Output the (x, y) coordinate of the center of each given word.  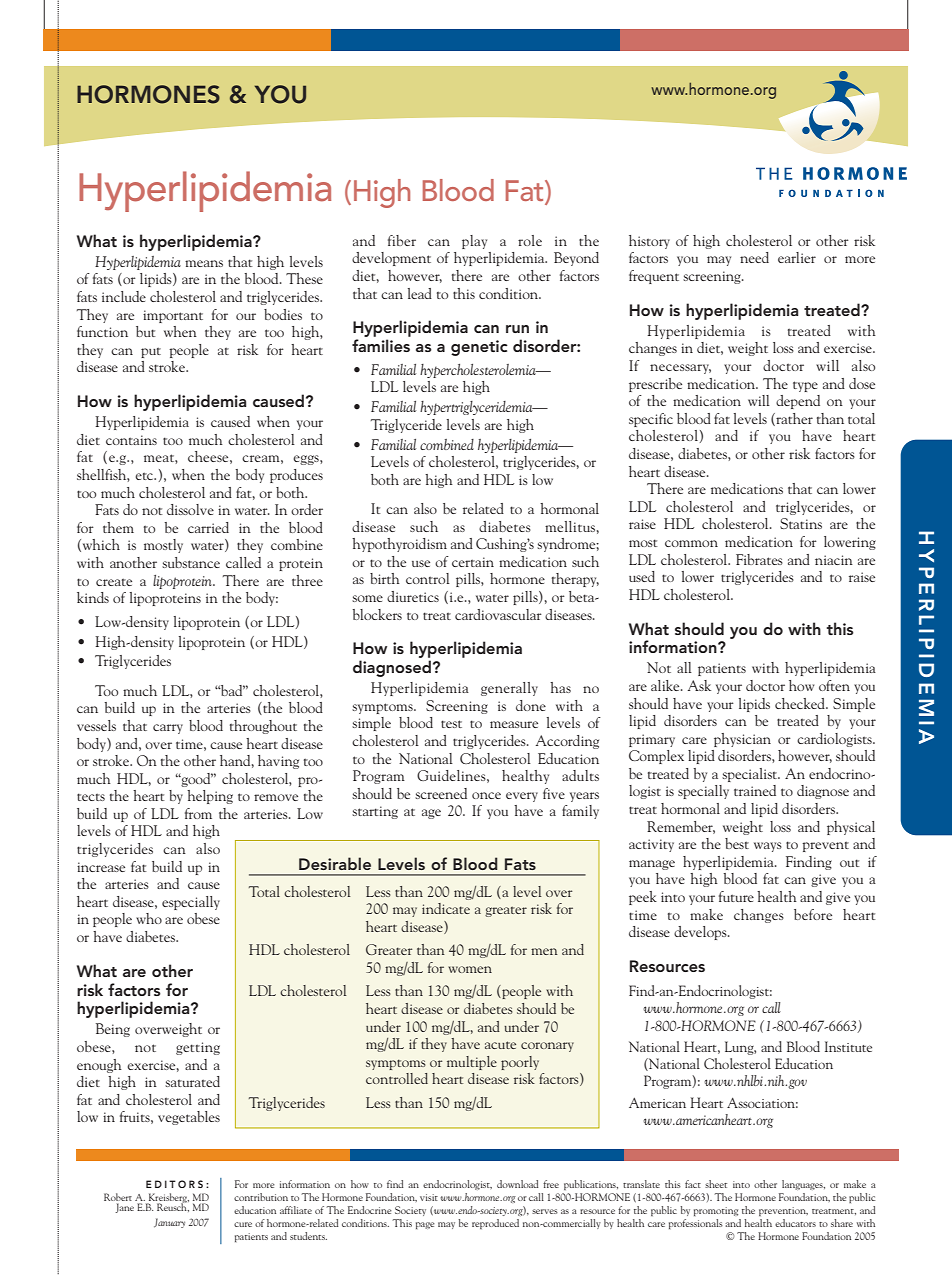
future (736, 896)
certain (473, 562)
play (474, 242)
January (169, 1223)
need (754, 257)
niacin (834, 560)
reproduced (495, 1224)
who (149, 918)
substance (191, 562)
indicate (446, 908)
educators (795, 1223)
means (204, 263)
